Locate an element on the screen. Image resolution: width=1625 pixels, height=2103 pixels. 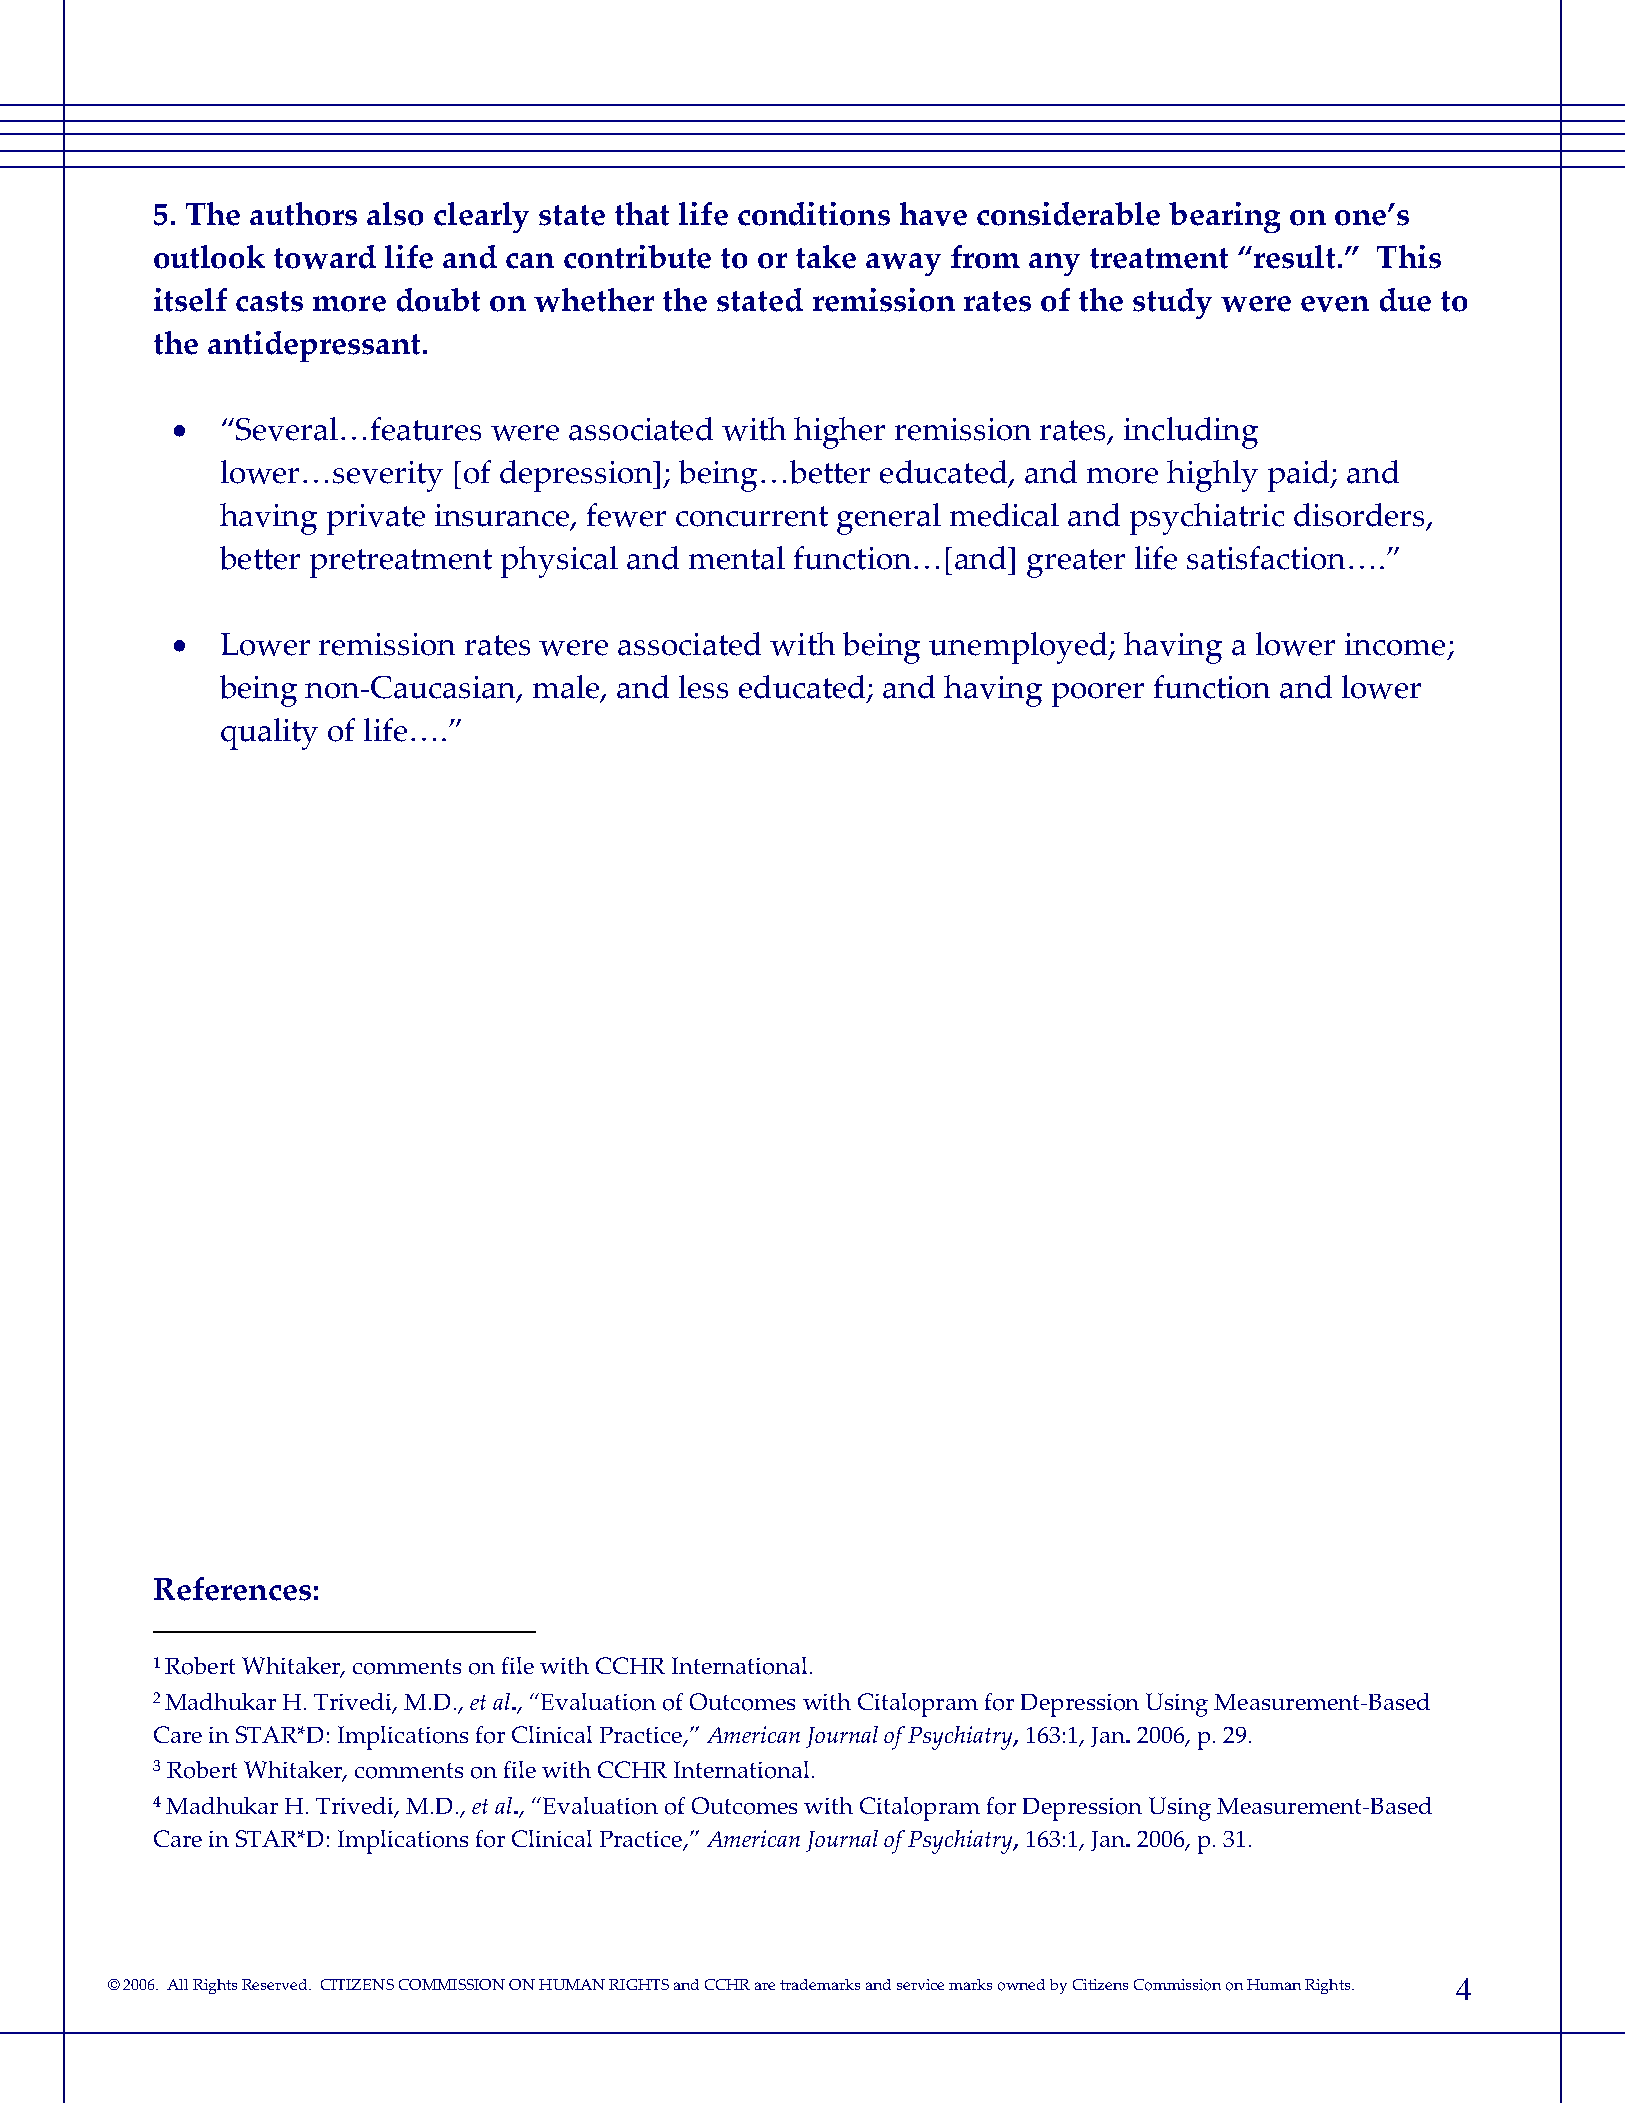
owned is located at coordinates (1021, 1985).
